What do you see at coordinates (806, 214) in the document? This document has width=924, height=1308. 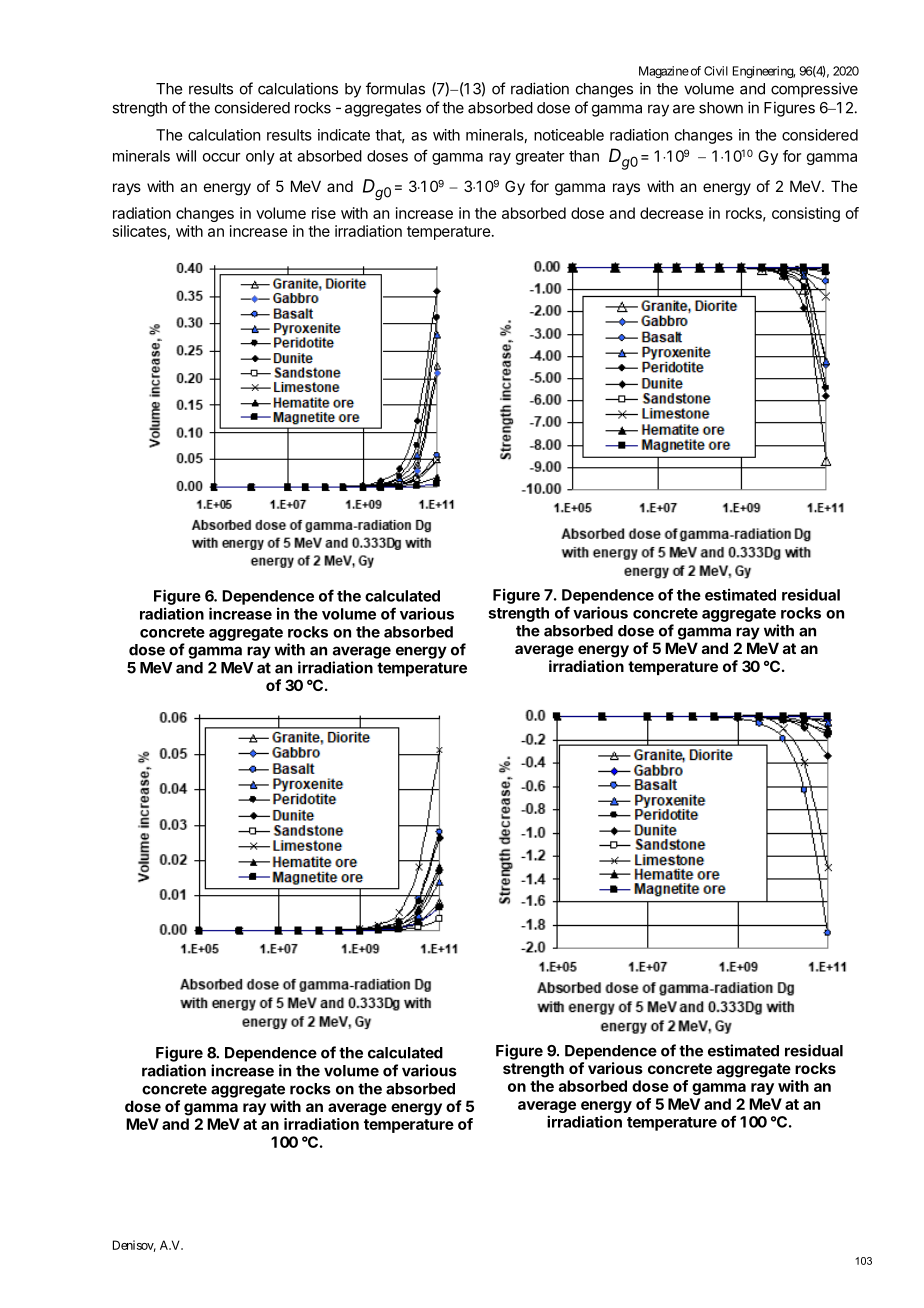 I see `consisting` at bounding box center [806, 214].
